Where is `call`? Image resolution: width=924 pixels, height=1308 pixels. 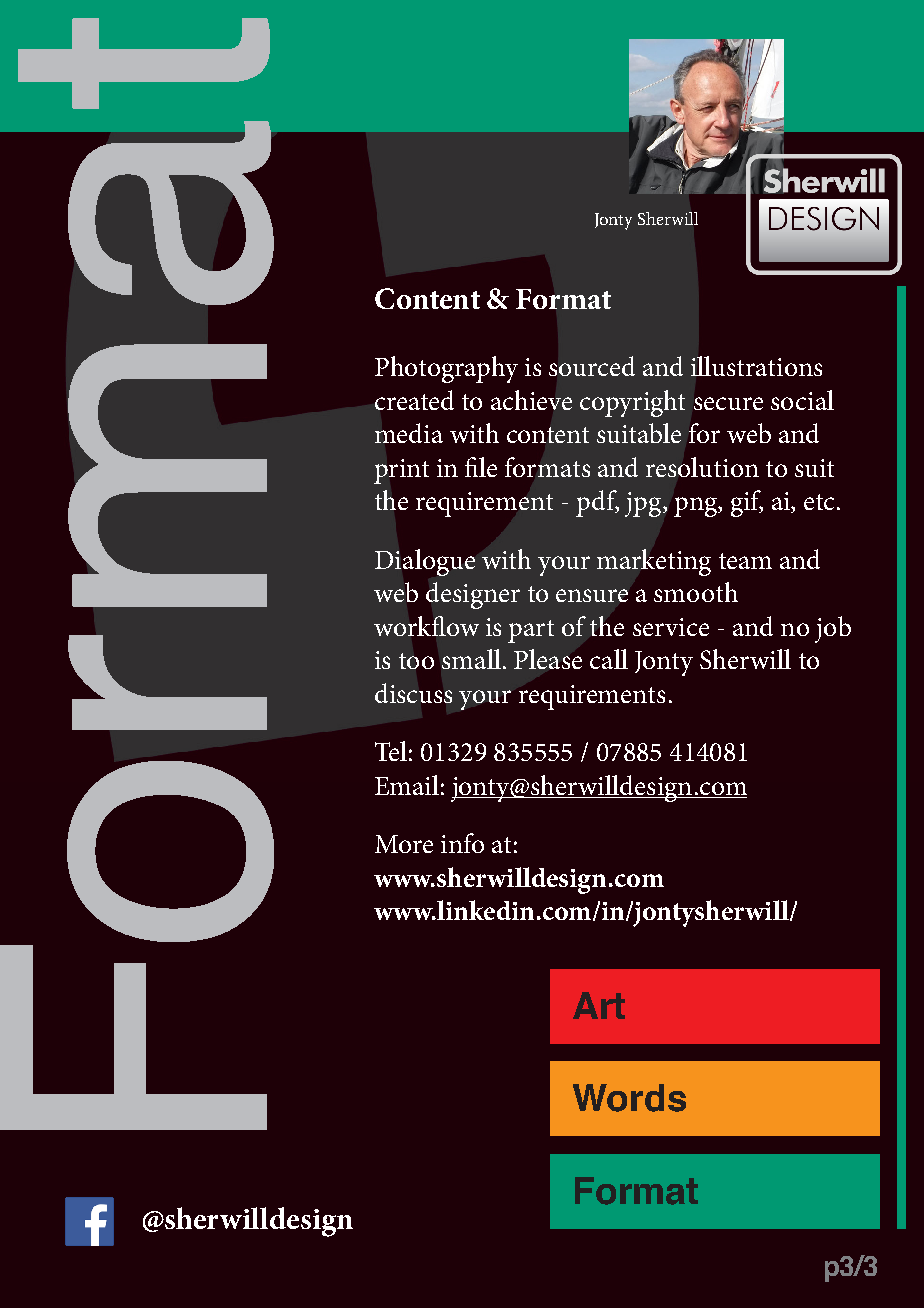 call is located at coordinates (609, 659).
